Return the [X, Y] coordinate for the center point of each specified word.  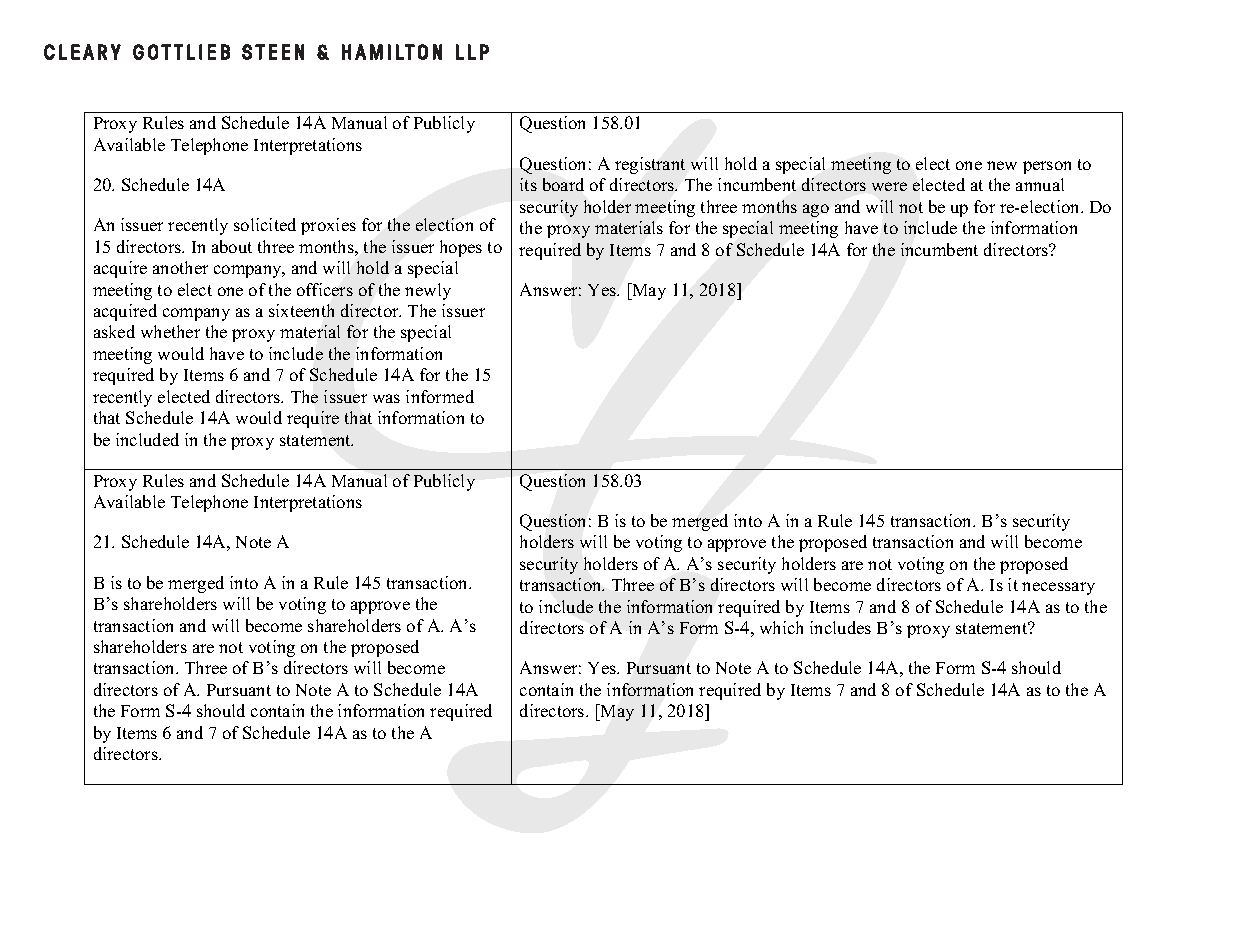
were [889, 186]
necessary [1058, 588]
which [781, 627]
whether [170, 331]
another [180, 267]
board [563, 184]
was [386, 398]
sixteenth [301, 310]
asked [114, 331]
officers [325, 289]
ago [816, 210]
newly [428, 291]
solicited [265, 224]
